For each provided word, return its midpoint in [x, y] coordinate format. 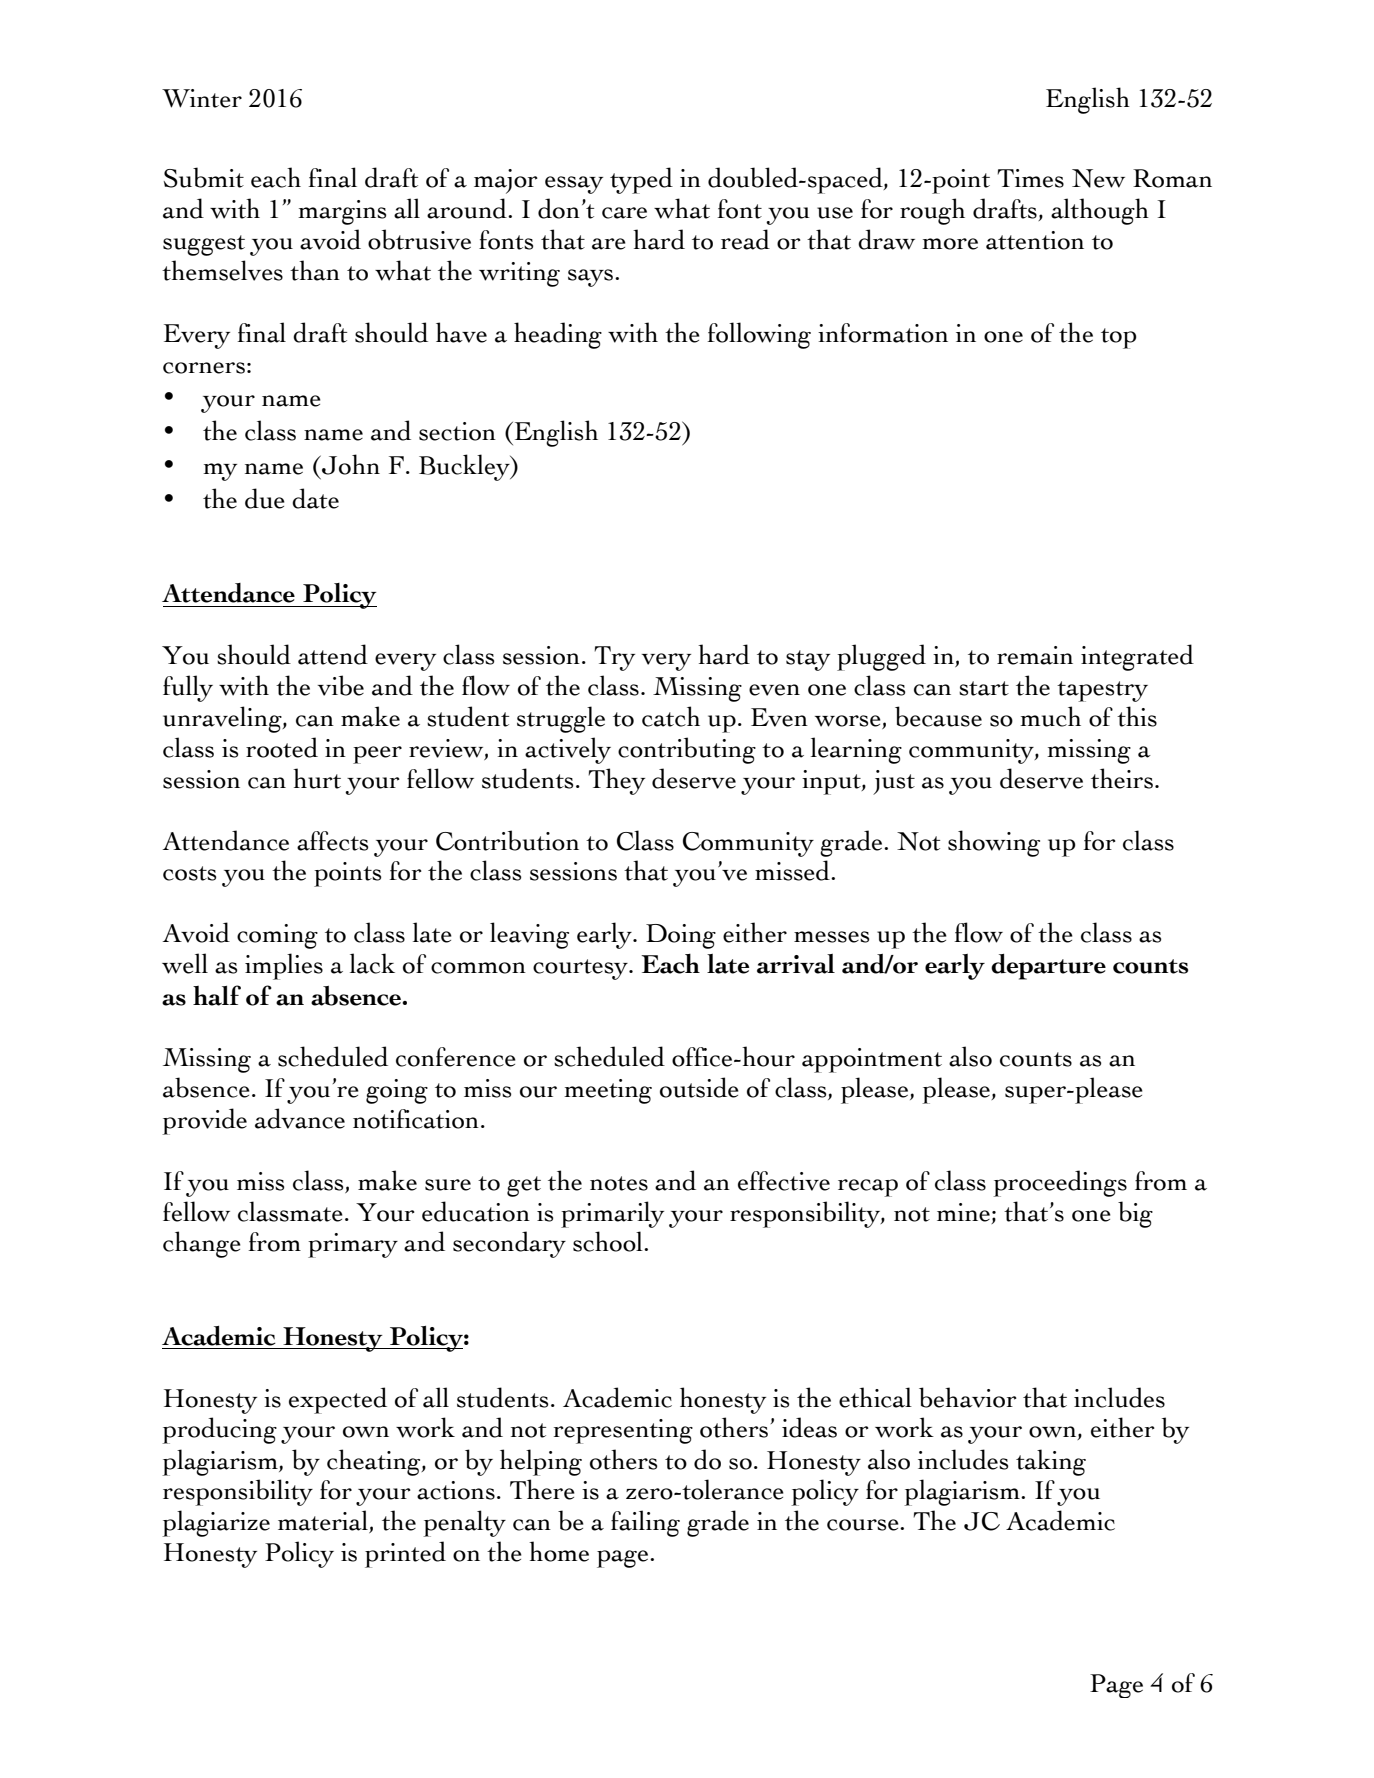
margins [342, 212]
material [324, 1521]
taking [1051, 1462]
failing [645, 1523]
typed [641, 180]
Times [1030, 178]
